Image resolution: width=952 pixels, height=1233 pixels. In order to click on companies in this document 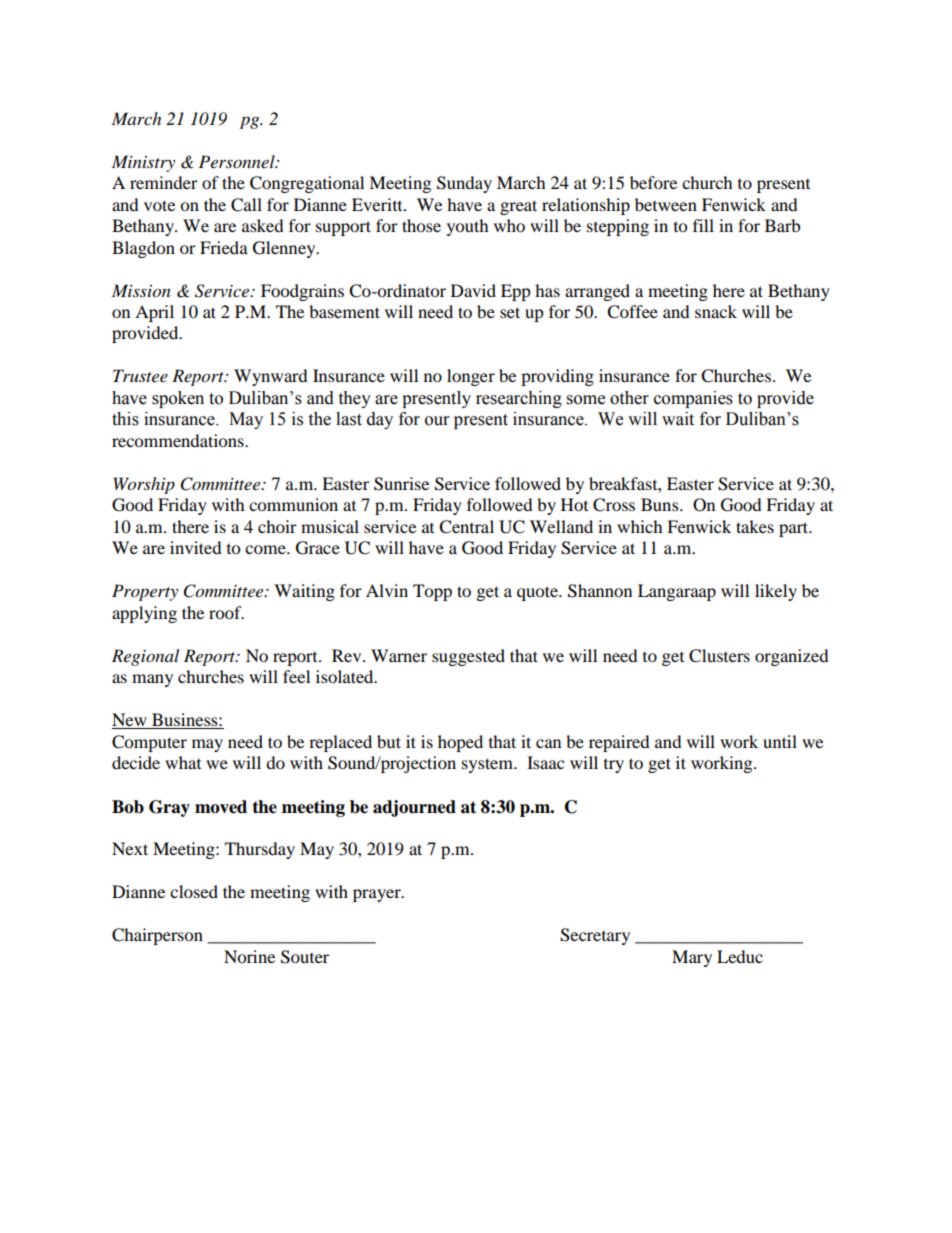, I will do `click(693, 399)`.
